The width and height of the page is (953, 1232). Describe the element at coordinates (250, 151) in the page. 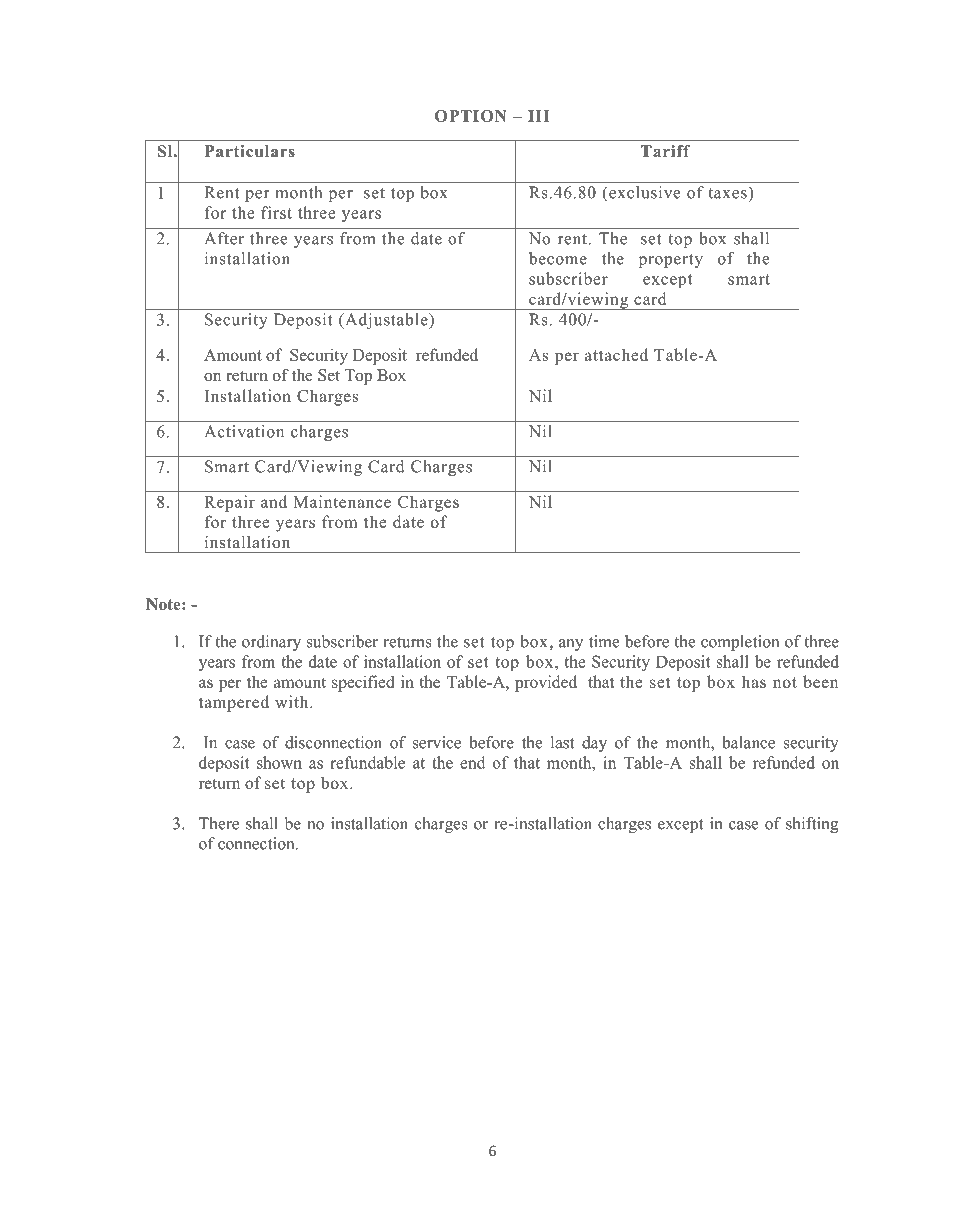

I see `Particulars` at that location.
